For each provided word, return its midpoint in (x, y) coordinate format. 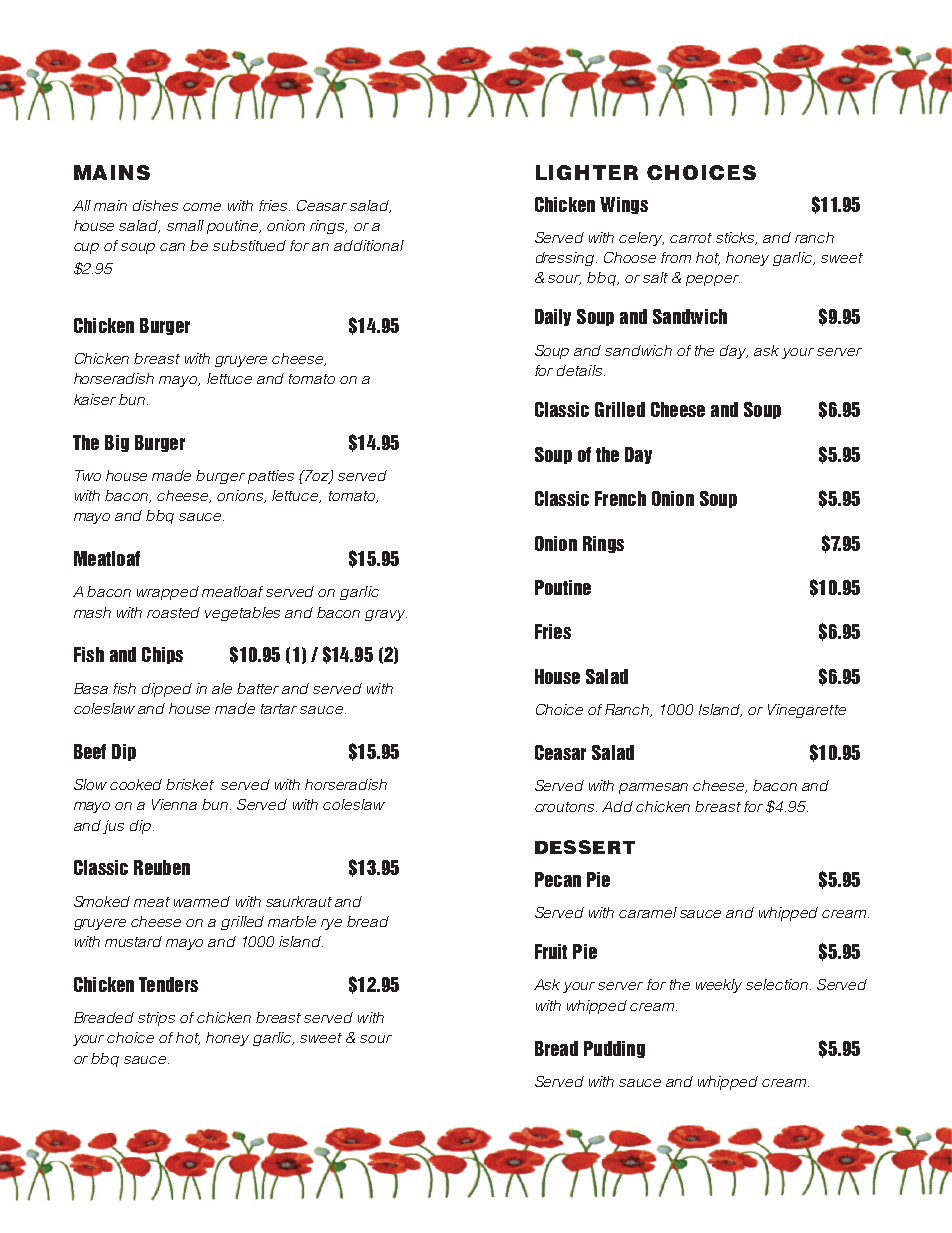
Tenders (168, 984)
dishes (155, 205)
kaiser (95, 399)
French (620, 498)
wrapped (168, 593)
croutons (566, 807)
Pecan (558, 879)
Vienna (174, 804)
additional (369, 245)
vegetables (242, 614)
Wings (624, 205)
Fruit (551, 951)
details (581, 370)
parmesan (653, 788)
